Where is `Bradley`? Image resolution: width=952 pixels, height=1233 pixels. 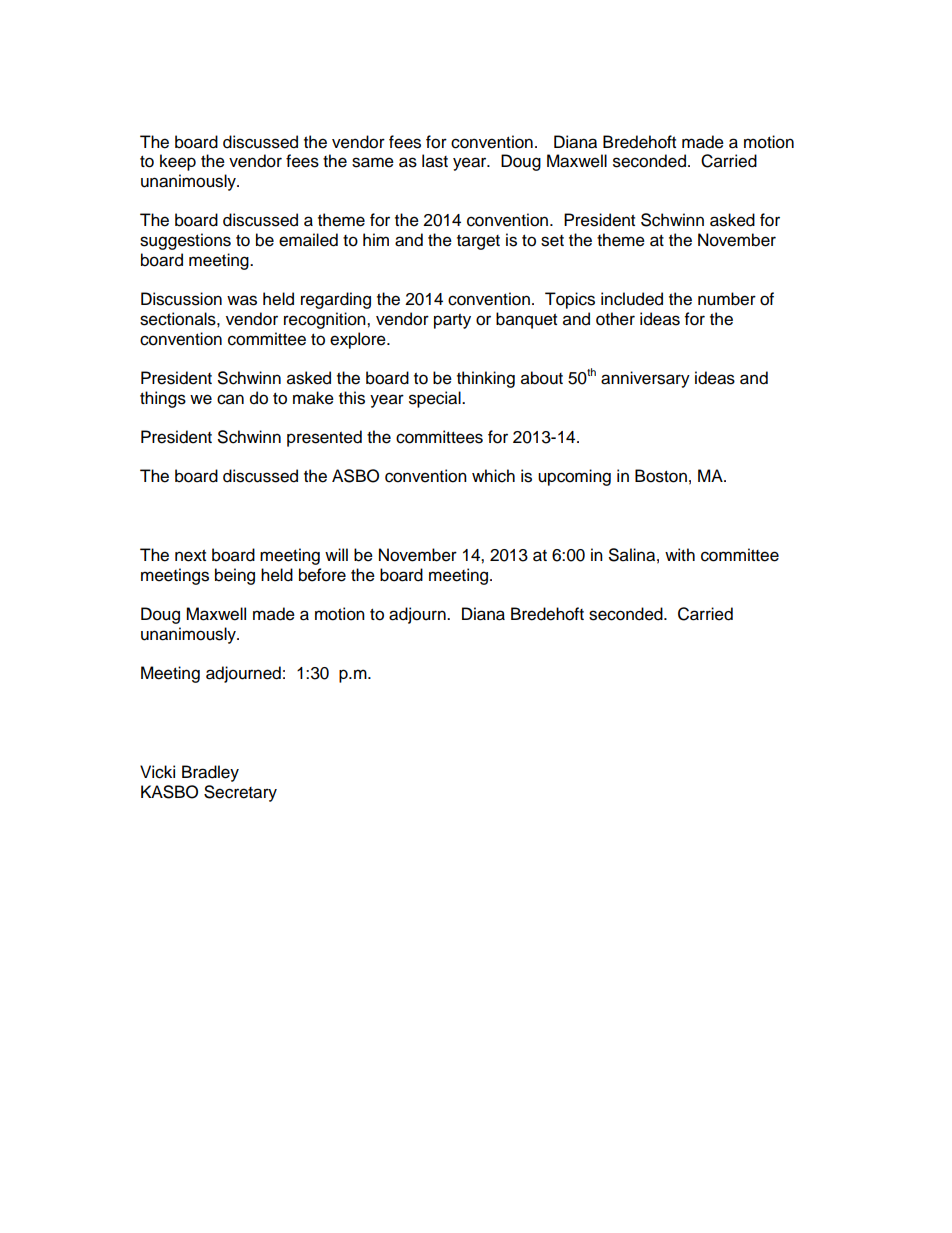 Bradley is located at coordinates (210, 773).
